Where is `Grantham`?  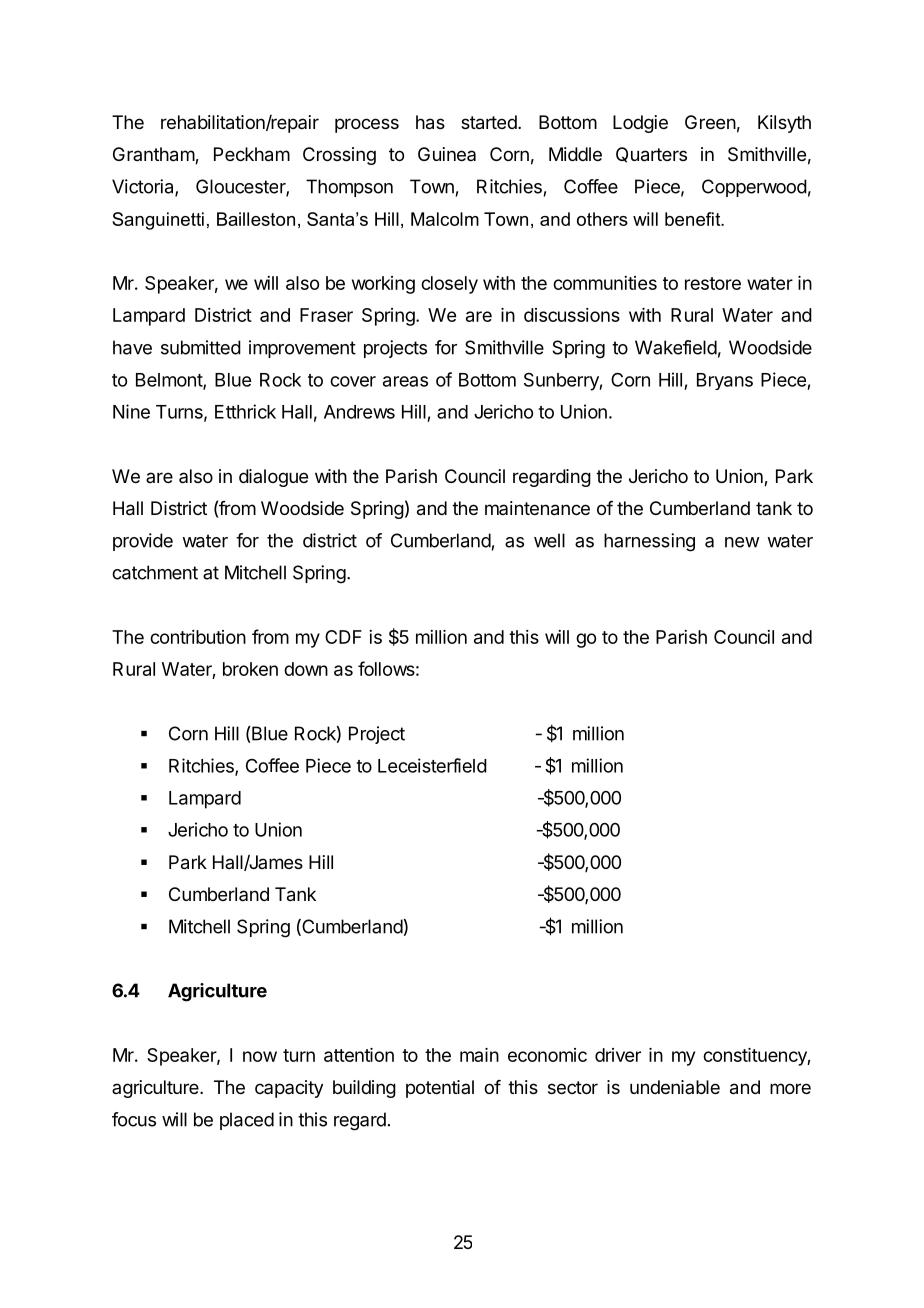
Grantham is located at coordinates (154, 155).
